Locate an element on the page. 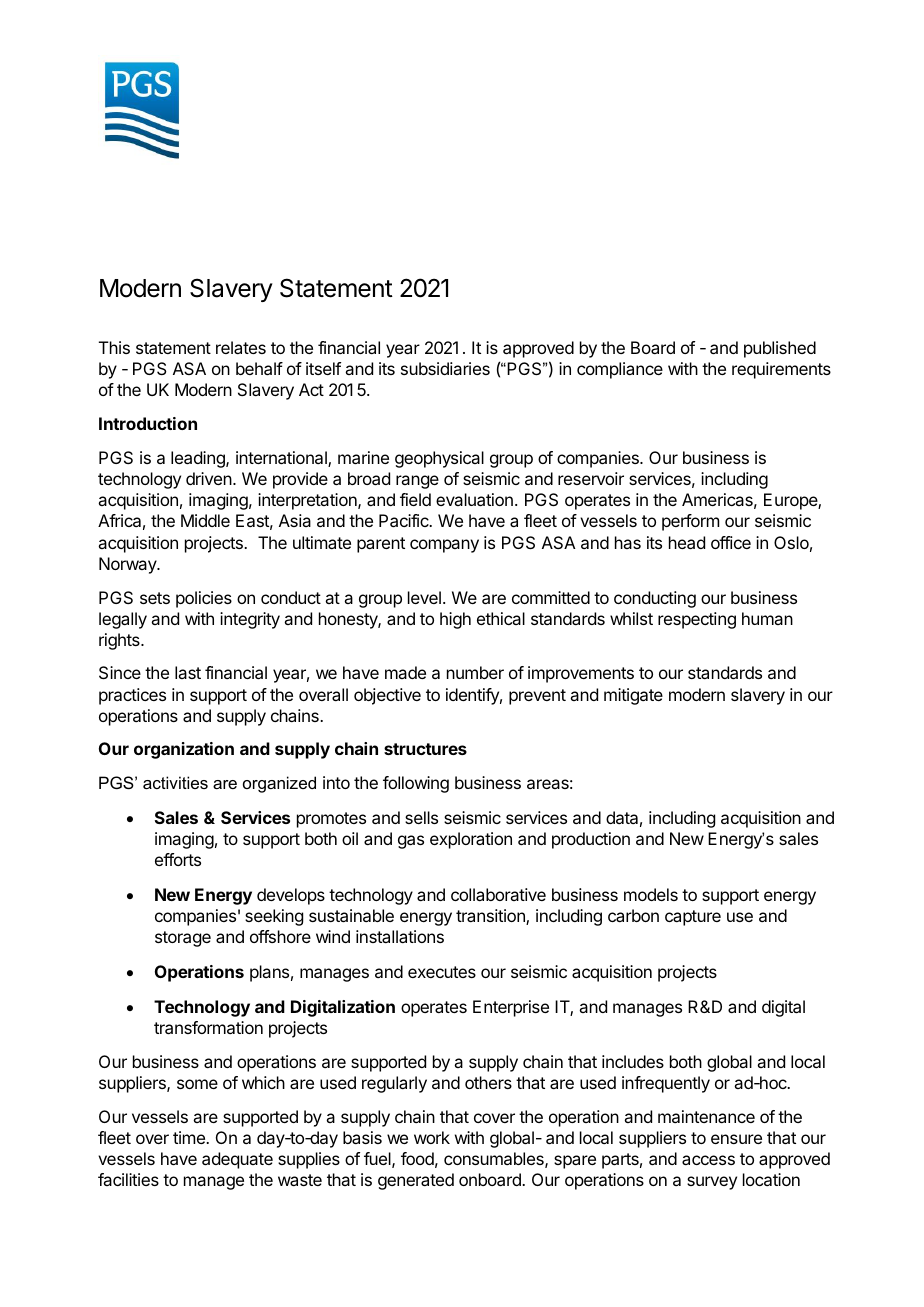 Image resolution: width=924 pixels, height=1307 pixels. mitigate is located at coordinates (633, 696).
